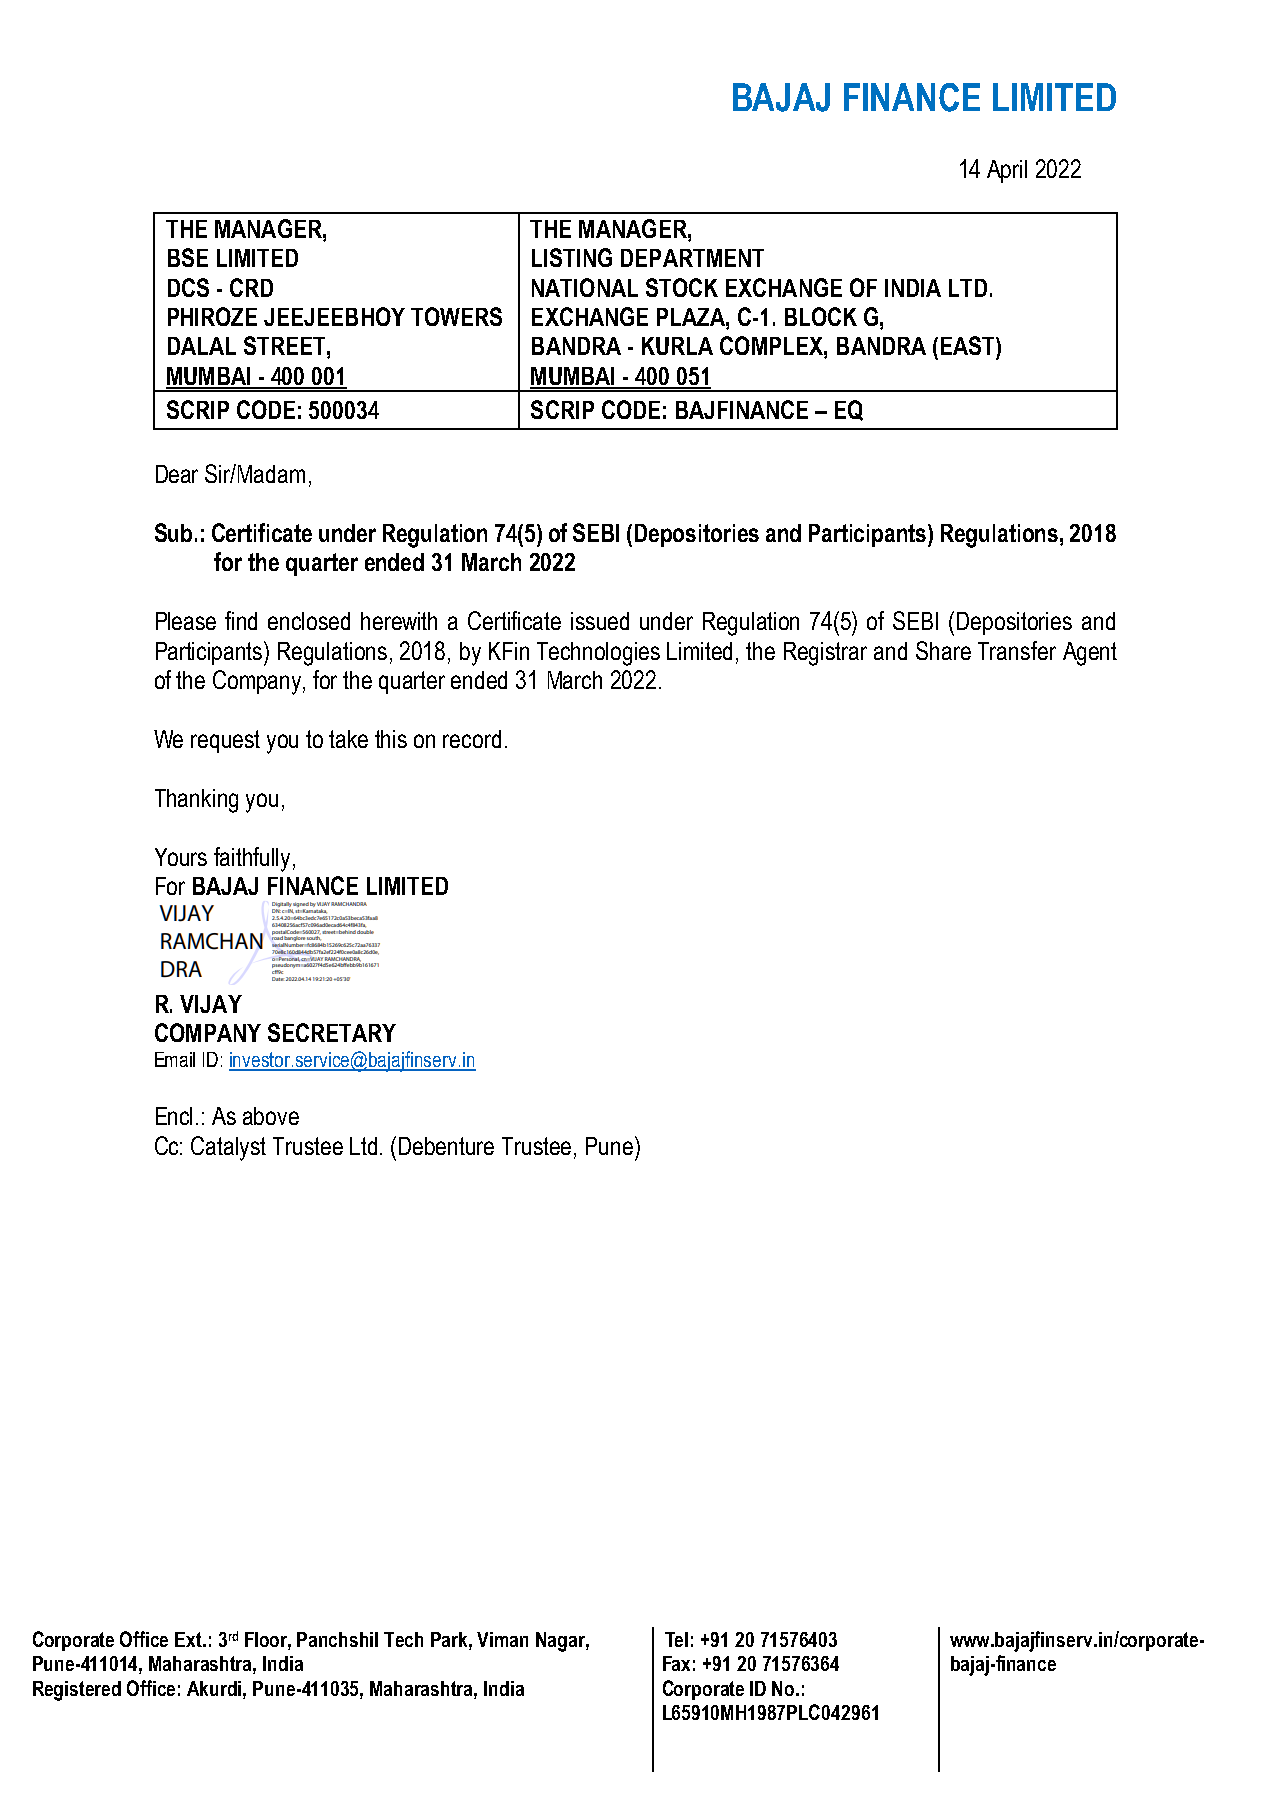 The width and height of the page is (1271, 1798). I want to click on issued, so click(600, 621).
